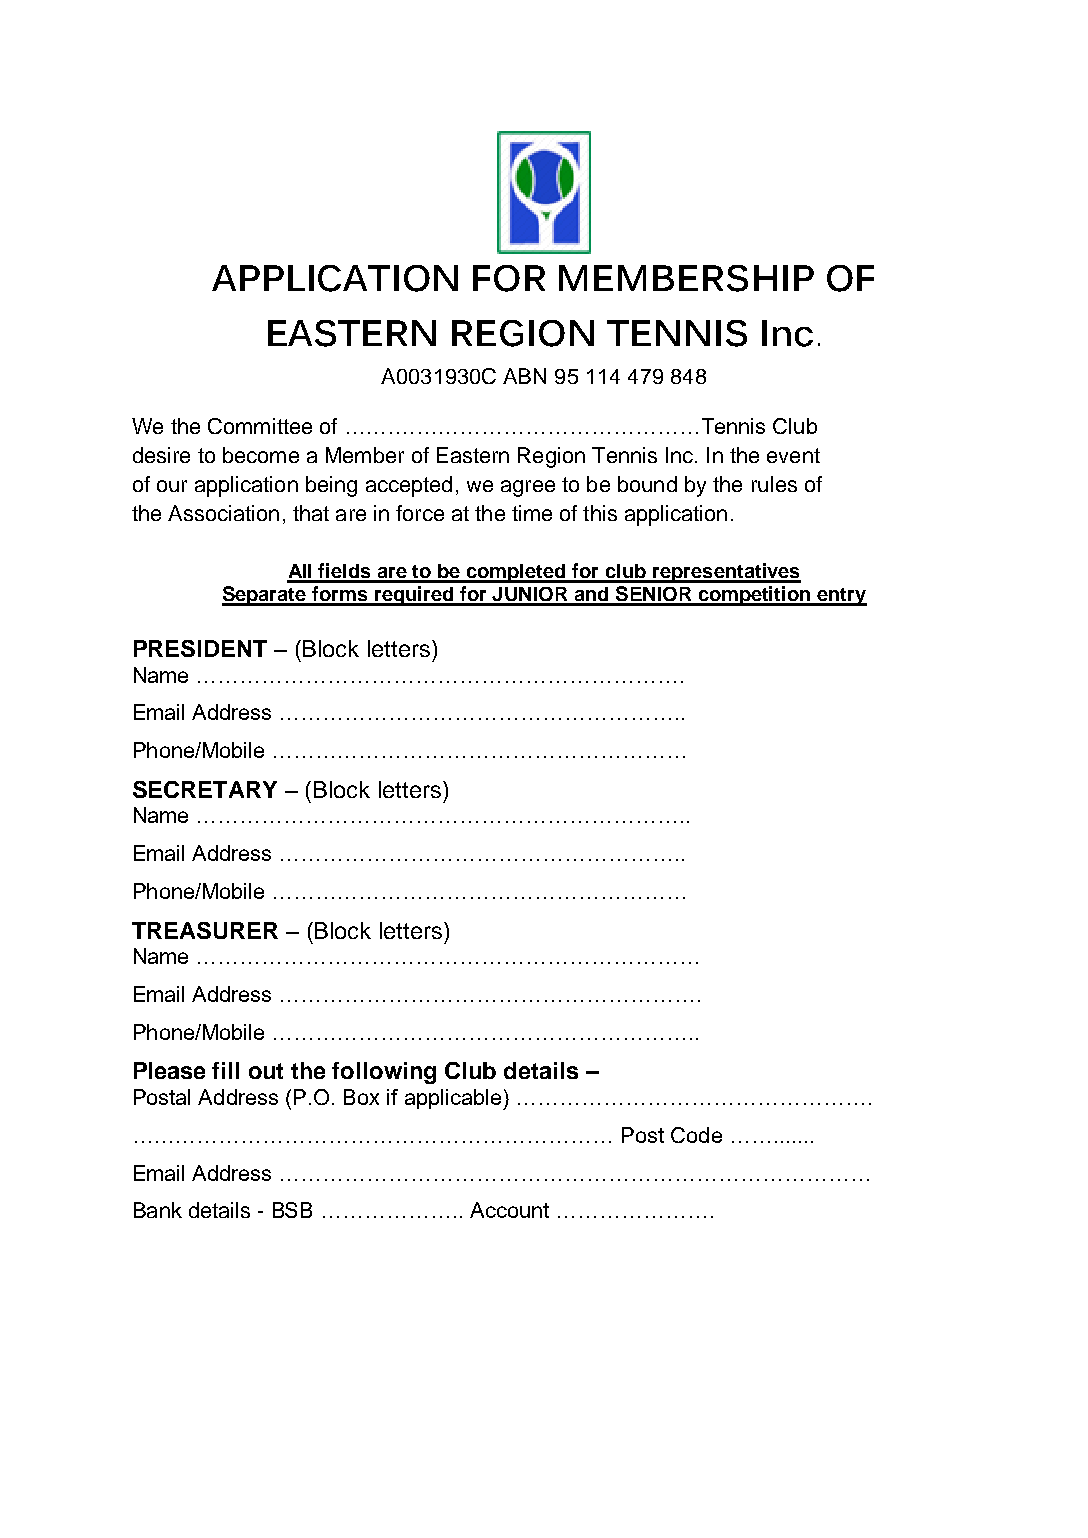 The width and height of the screenshot is (1088, 1538). What do you see at coordinates (696, 1135) in the screenshot?
I see `Code` at bounding box center [696, 1135].
